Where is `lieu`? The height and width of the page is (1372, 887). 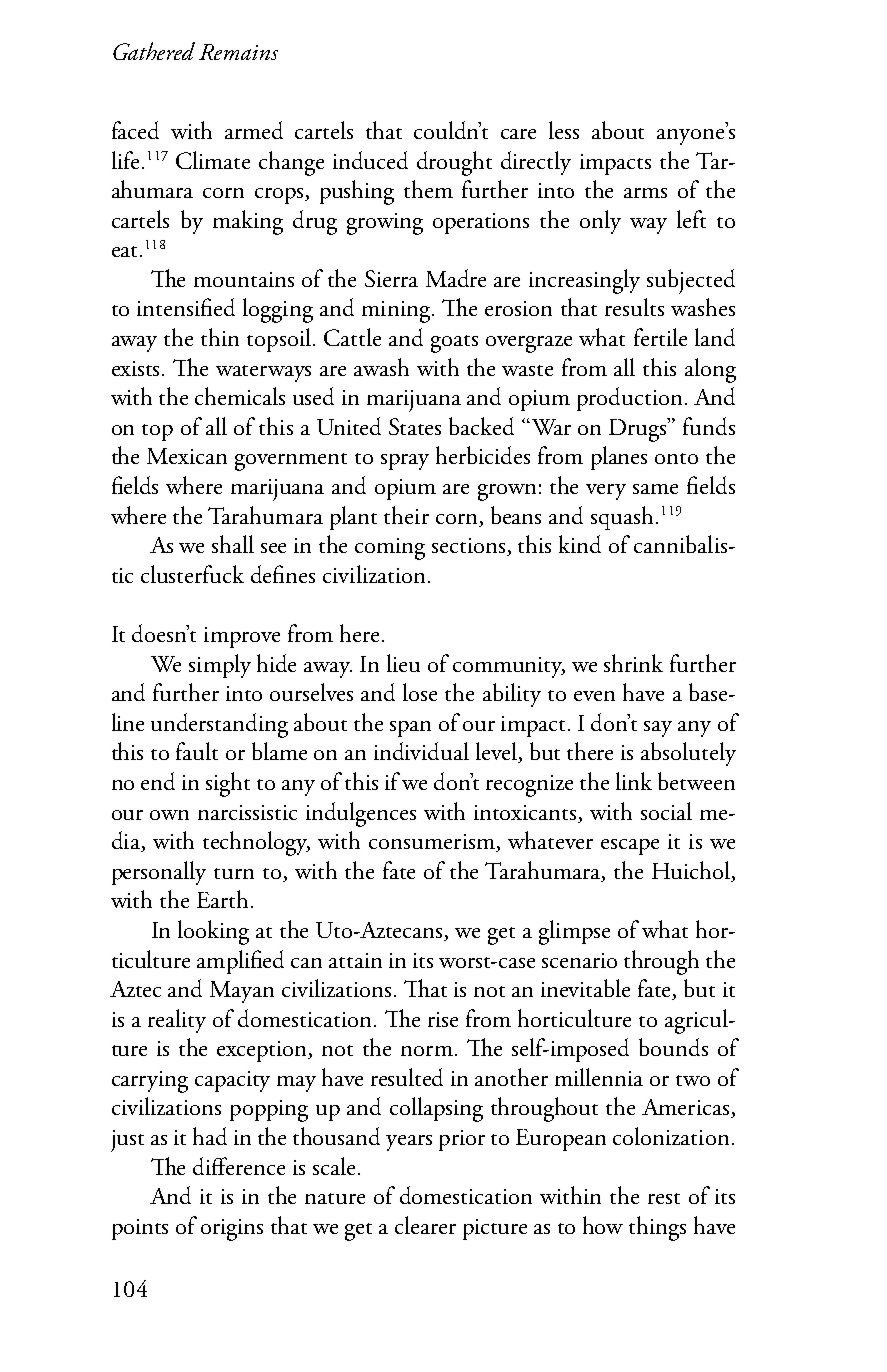 lieu is located at coordinates (403, 663).
